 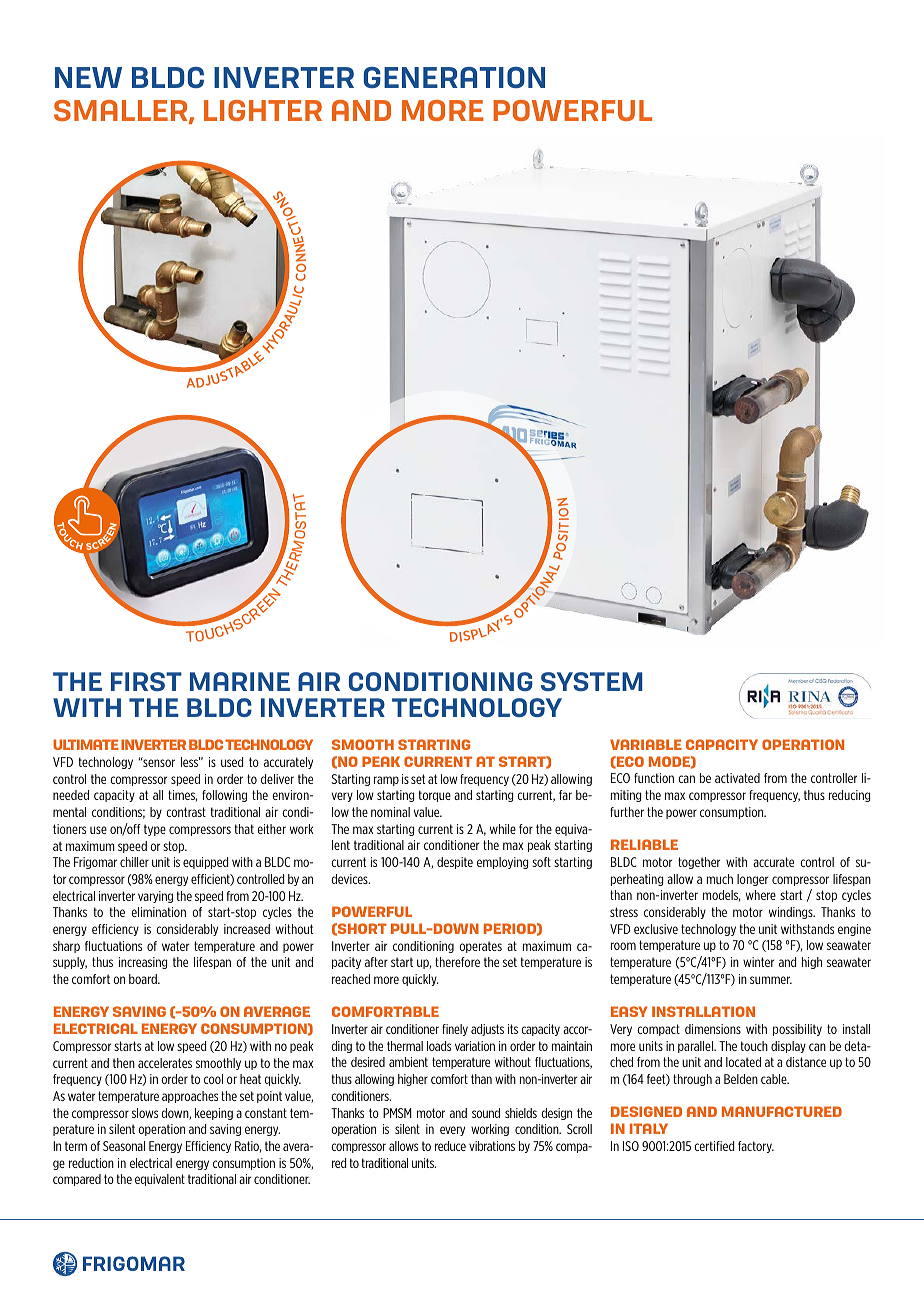 I want to click on NEW, so click(x=88, y=77).
